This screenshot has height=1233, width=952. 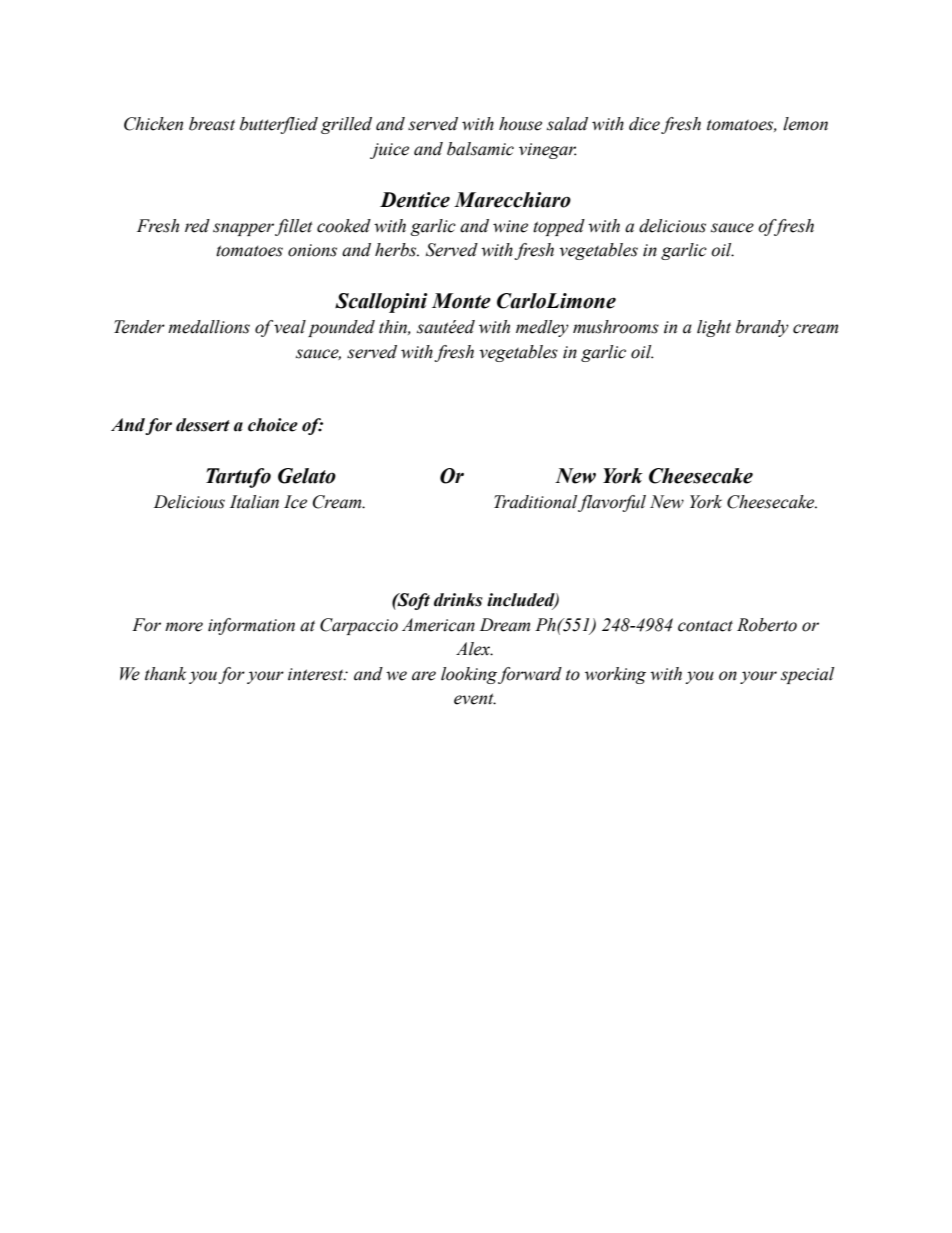 What do you see at coordinates (480, 149) in the screenshot?
I see `balsamic` at bounding box center [480, 149].
